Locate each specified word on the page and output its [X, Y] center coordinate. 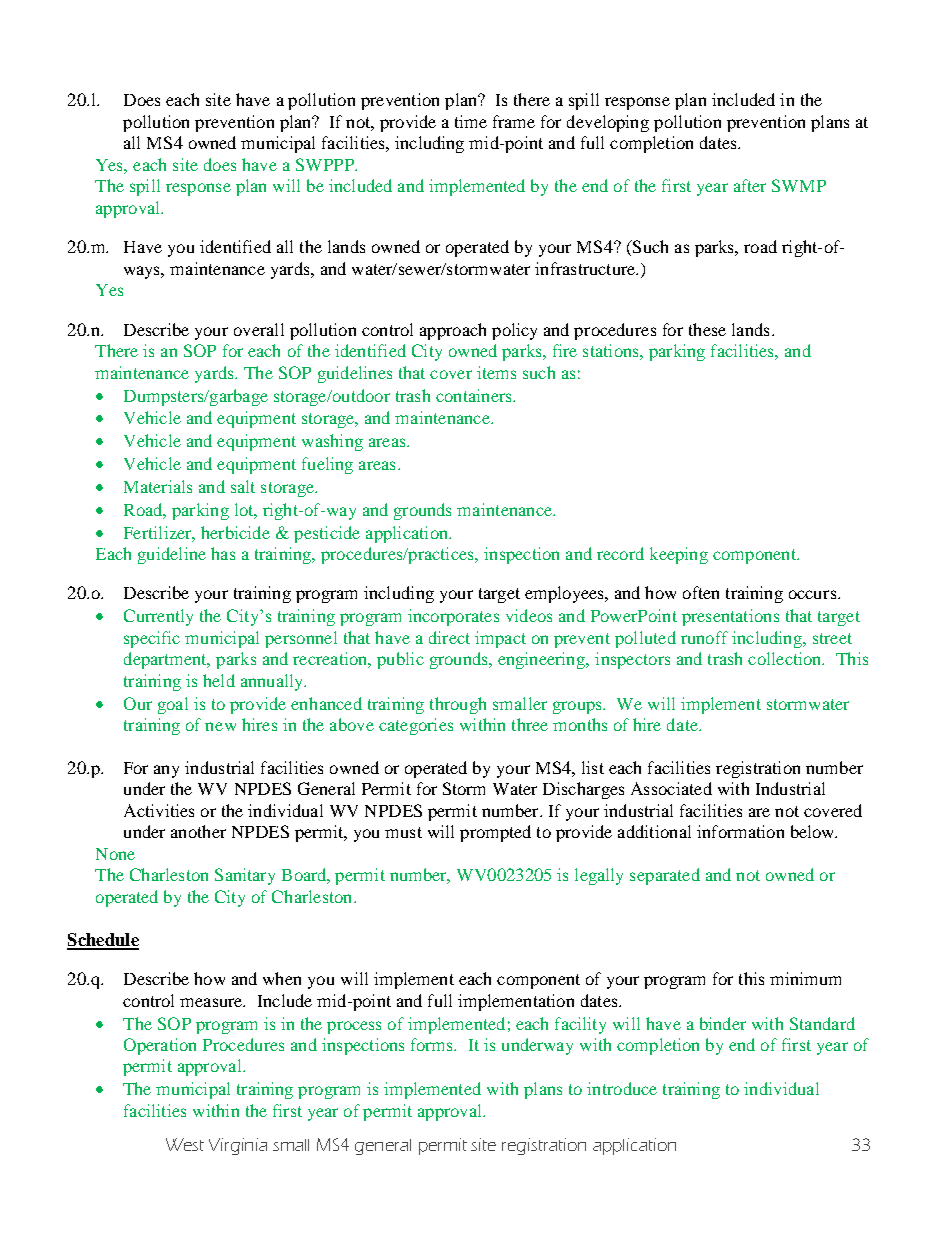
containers [475, 395]
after [750, 185]
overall [259, 329]
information [740, 831]
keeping [679, 555]
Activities [159, 810]
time [471, 121]
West [185, 1144]
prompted [495, 833]
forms [433, 1044]
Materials [158, 486]
